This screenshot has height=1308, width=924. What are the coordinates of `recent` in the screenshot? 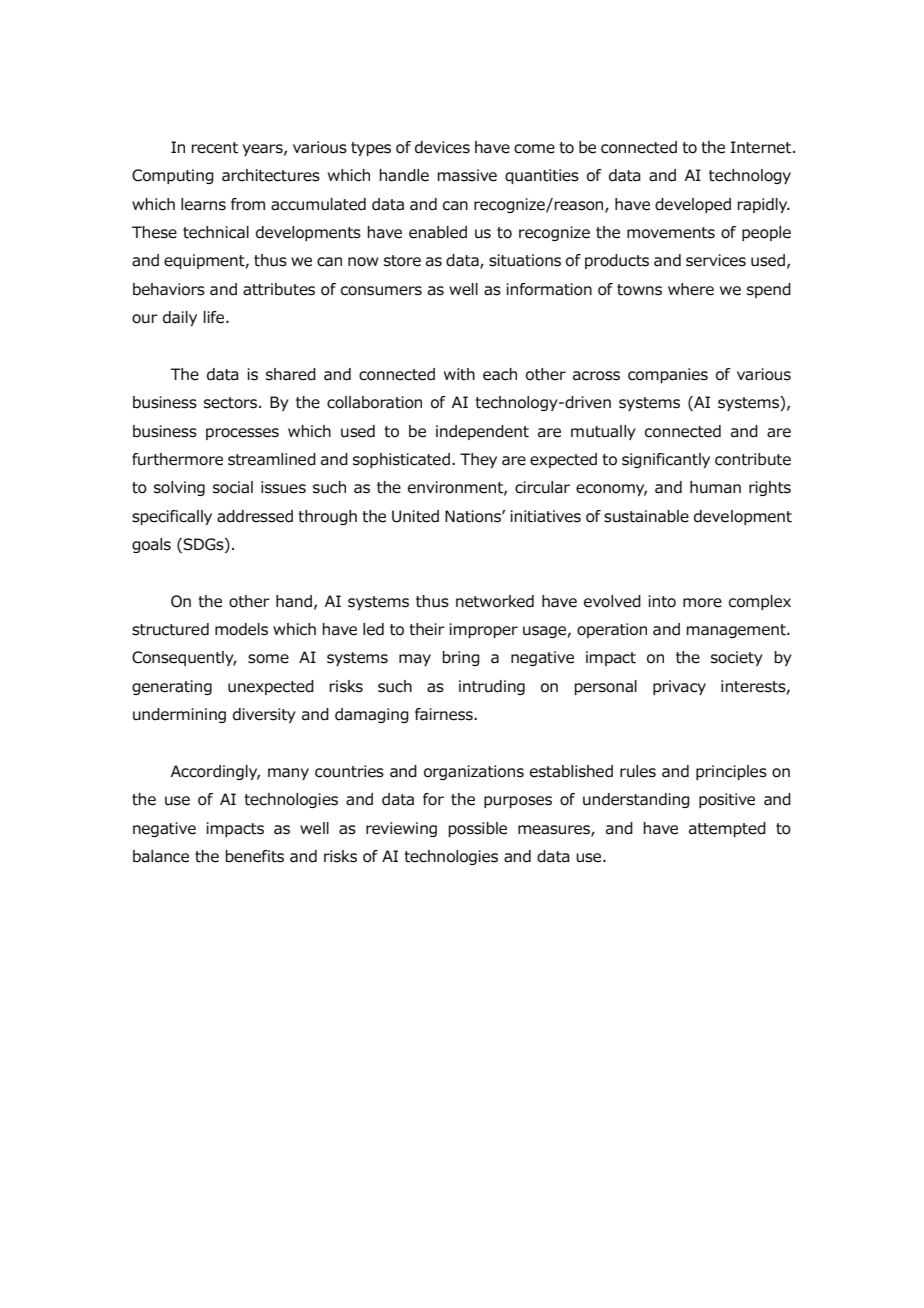 It's located at (215, 148).
